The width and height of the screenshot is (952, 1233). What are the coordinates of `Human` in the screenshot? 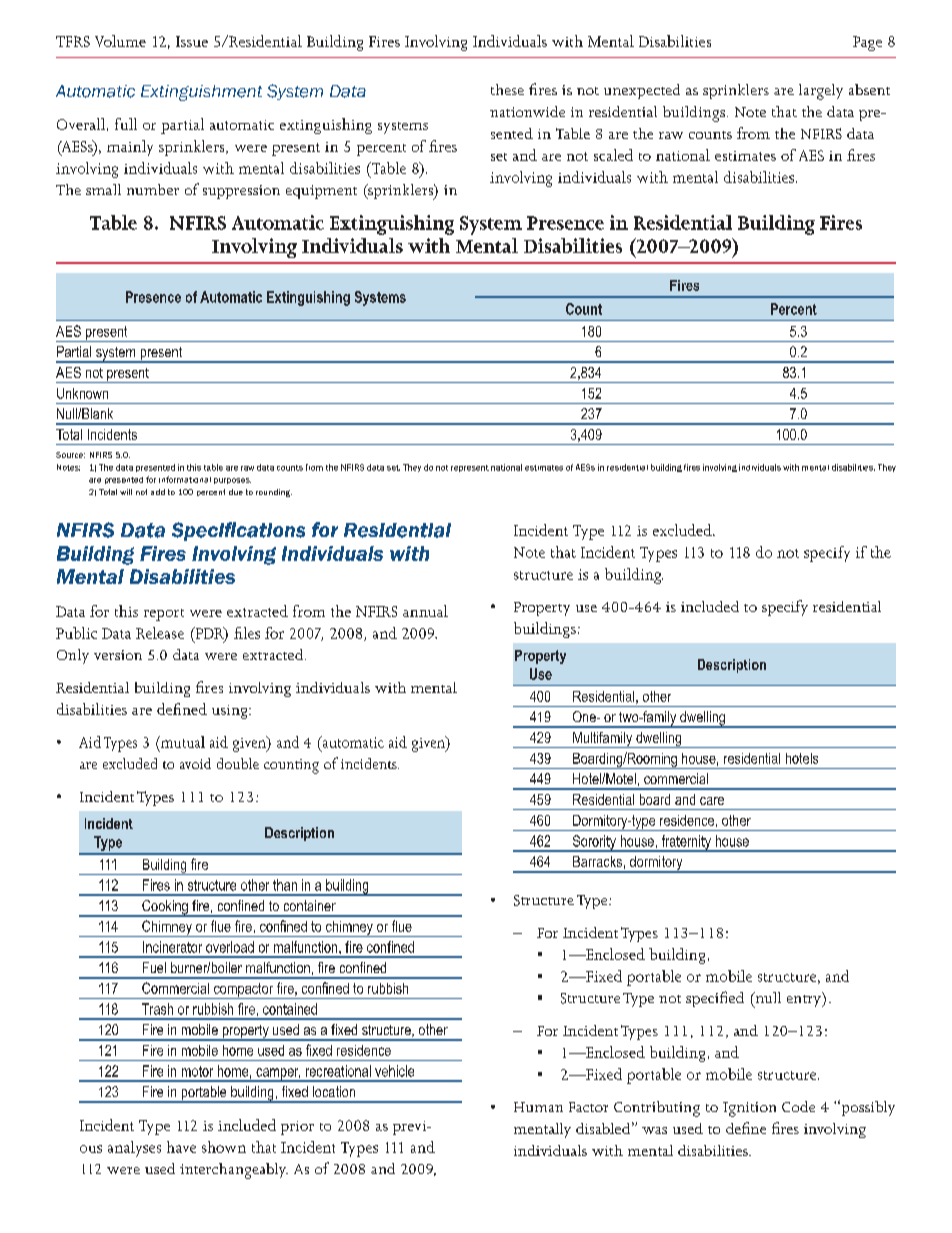 It's located at (538, 1107).
